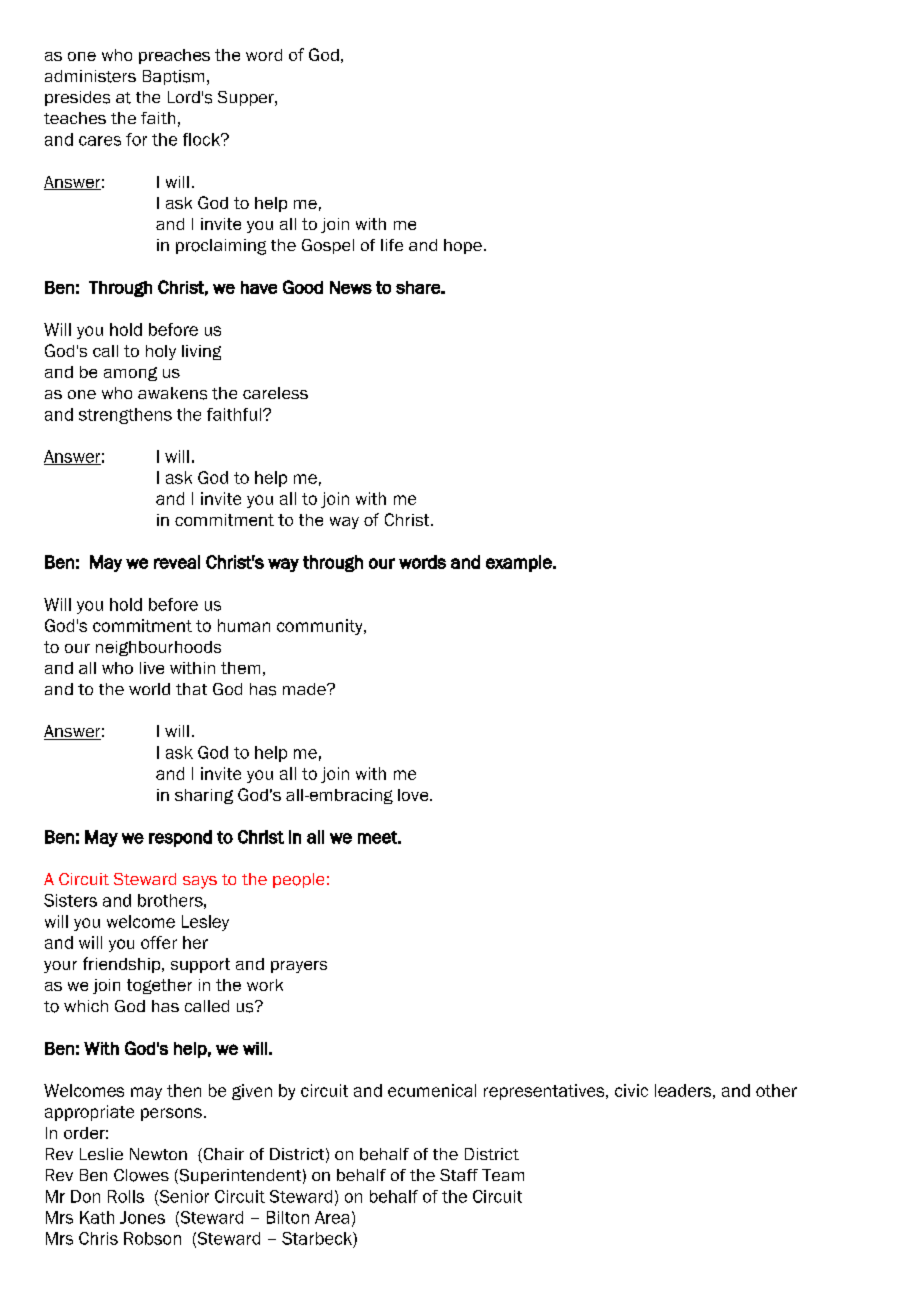 This screenshot has width=924, height=1308. I want to click on respond, so click(180, 838).
